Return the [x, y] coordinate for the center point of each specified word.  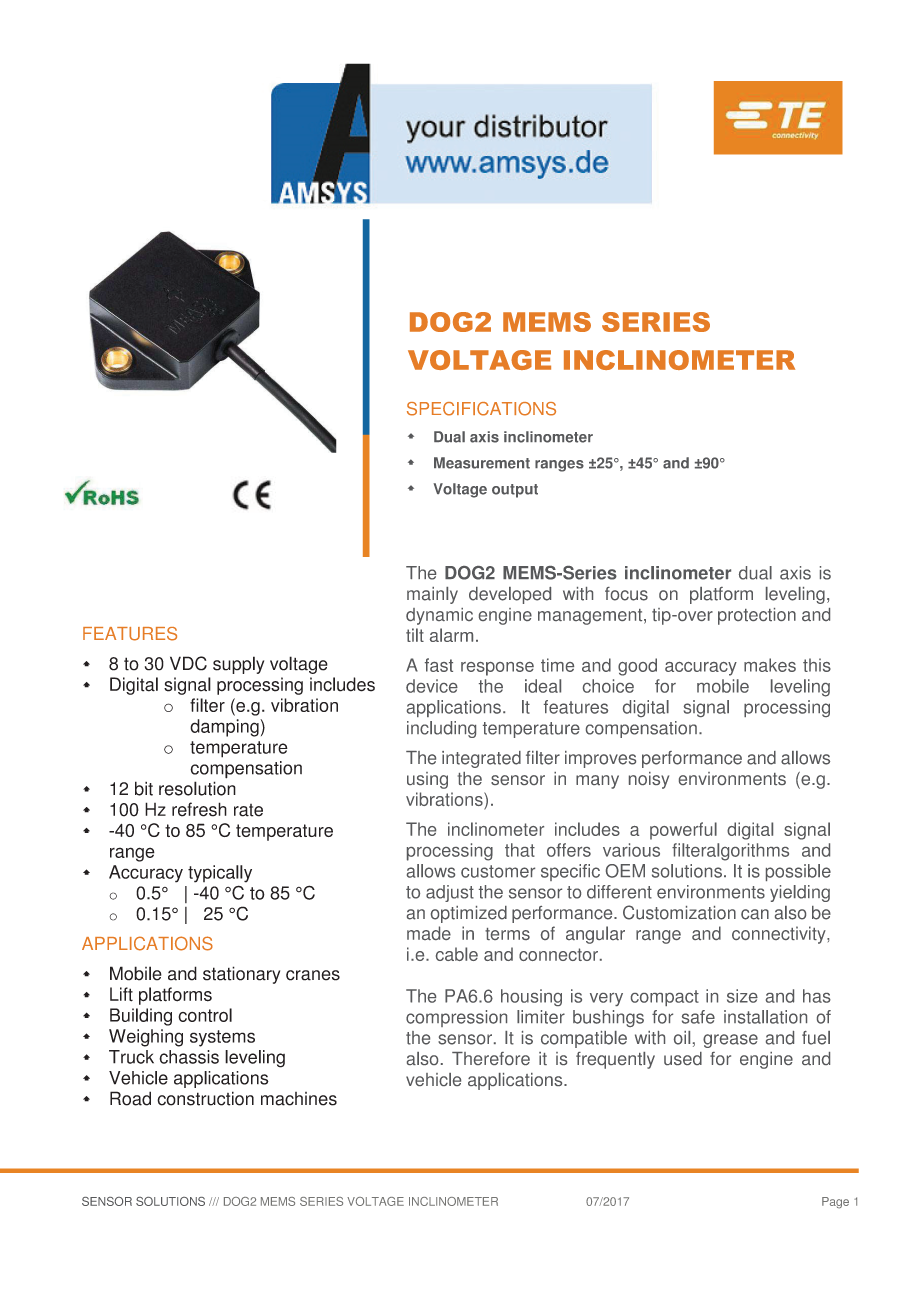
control [205, 1015]
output [515, 491]
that [520, 850]
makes [770, 665]
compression [456, 1018]
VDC [188, 663]
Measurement [482, 463]
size [742, 996]
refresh [199, 809]
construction [205, 1098]
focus [626, 594]
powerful [683, 831]
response [497, 669]
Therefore [491, 1058]
